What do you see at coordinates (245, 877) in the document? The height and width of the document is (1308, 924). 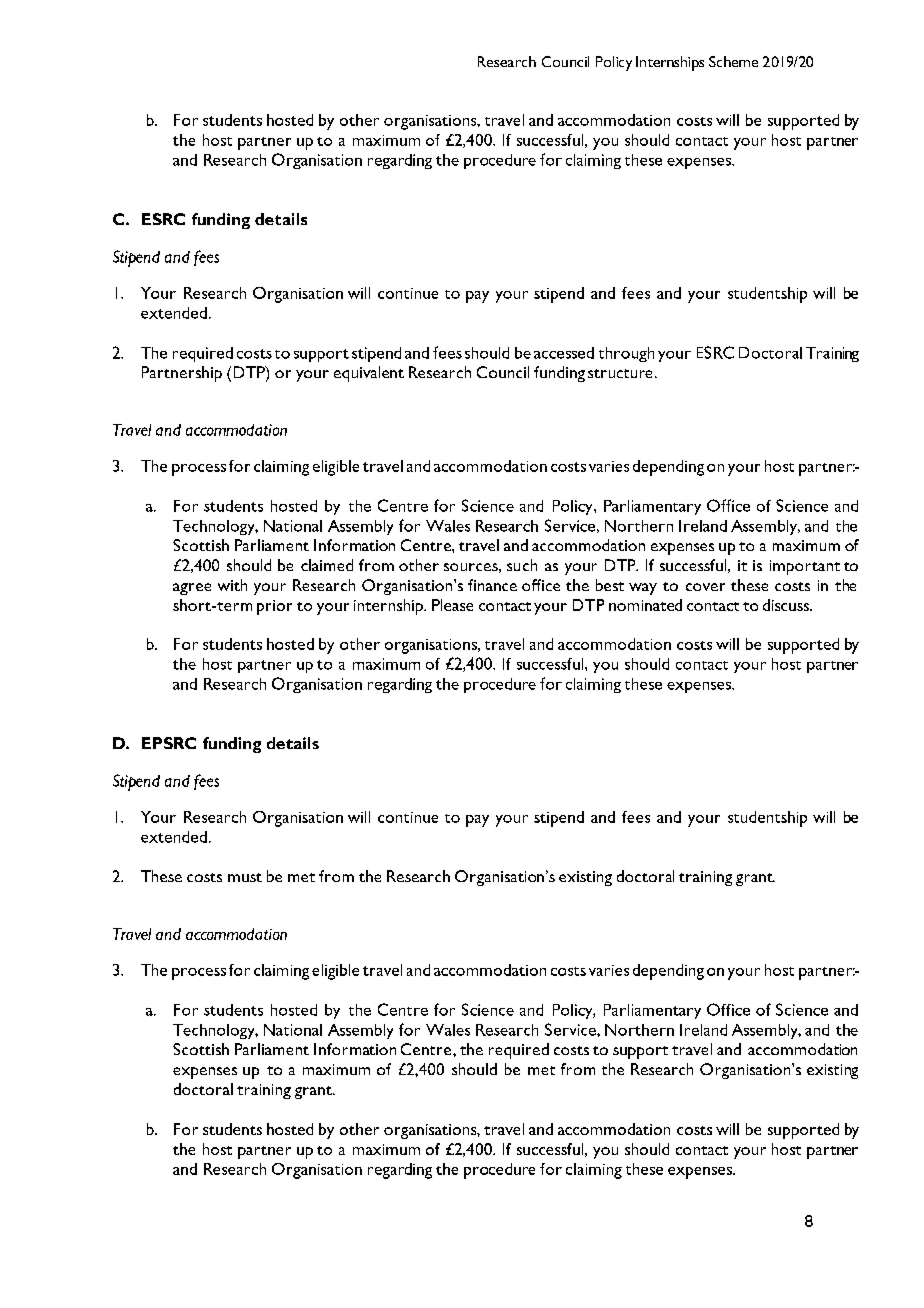 I see `must` at bounding box center [245, 877].
